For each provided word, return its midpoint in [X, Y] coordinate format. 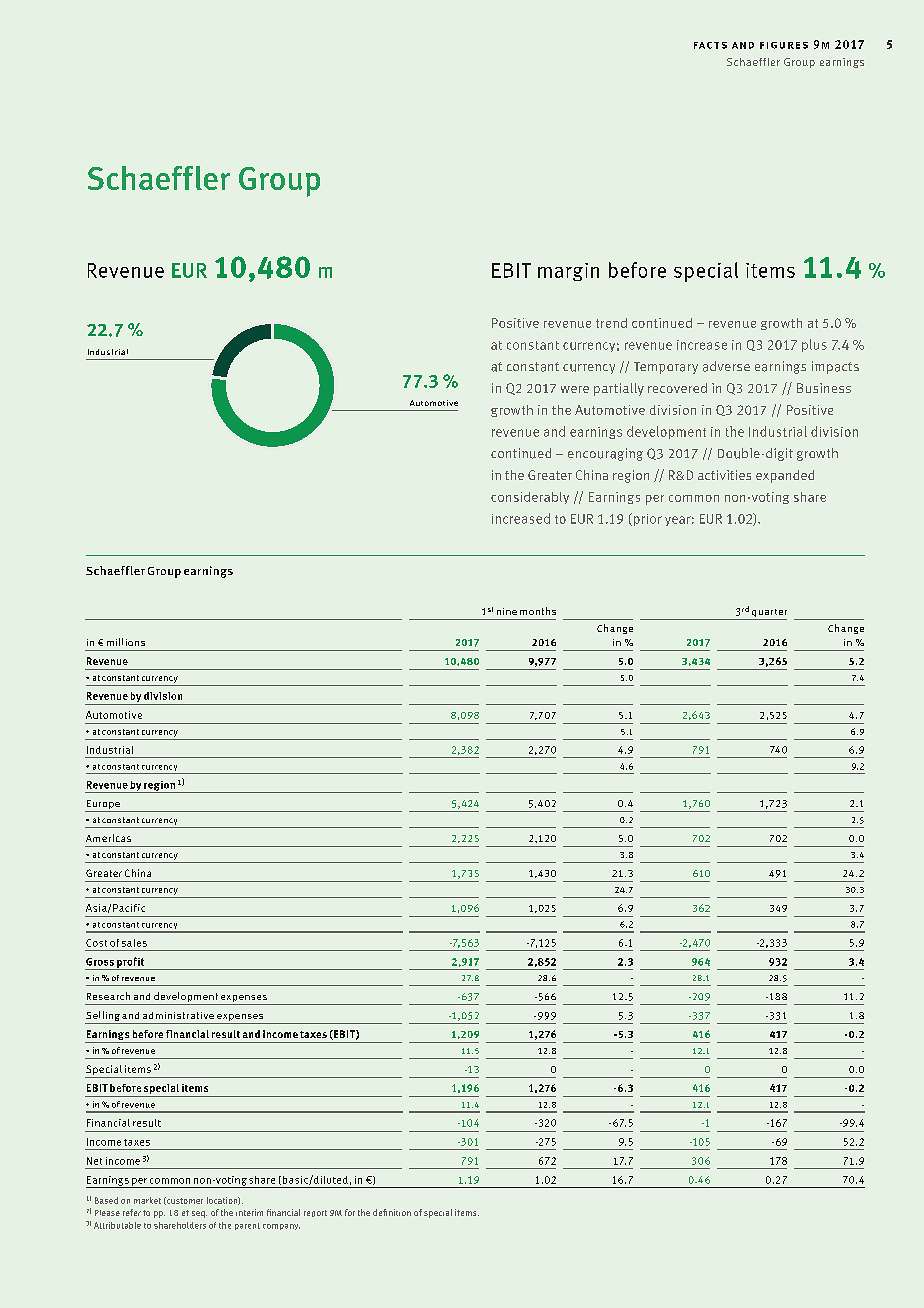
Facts [710, 45]
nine [507, 611]
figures [784, 45]
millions [126, 642]
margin [568, 272]
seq [199, 1214]
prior [646, 519]
